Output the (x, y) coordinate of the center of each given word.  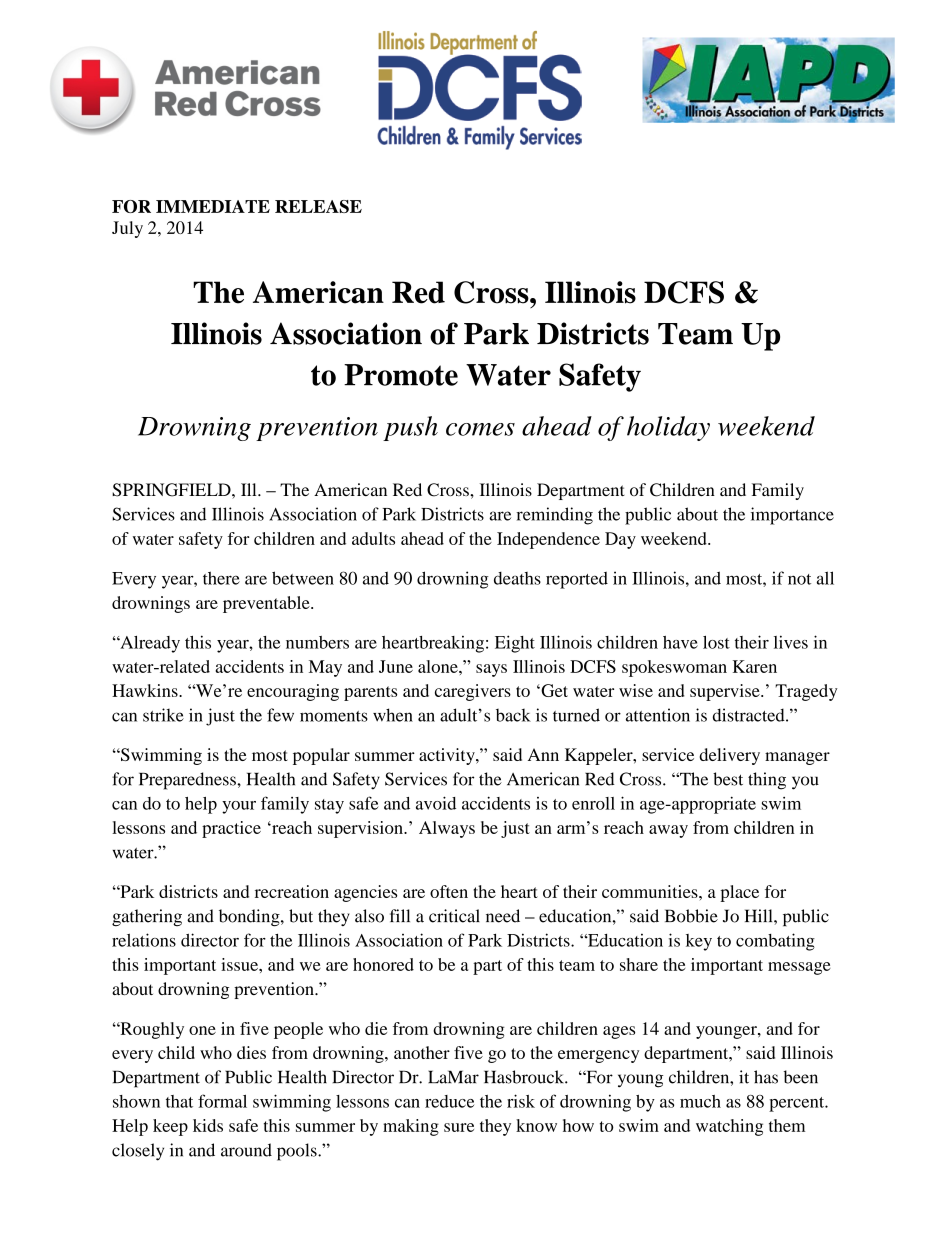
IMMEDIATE (213, 206)
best (728, 779)
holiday (668, 428)
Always (447, 829)
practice (231, 829)
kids (208, 1125)
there (221, 578)
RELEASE (318, 206)
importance (792, 516)
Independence (548, 540)
